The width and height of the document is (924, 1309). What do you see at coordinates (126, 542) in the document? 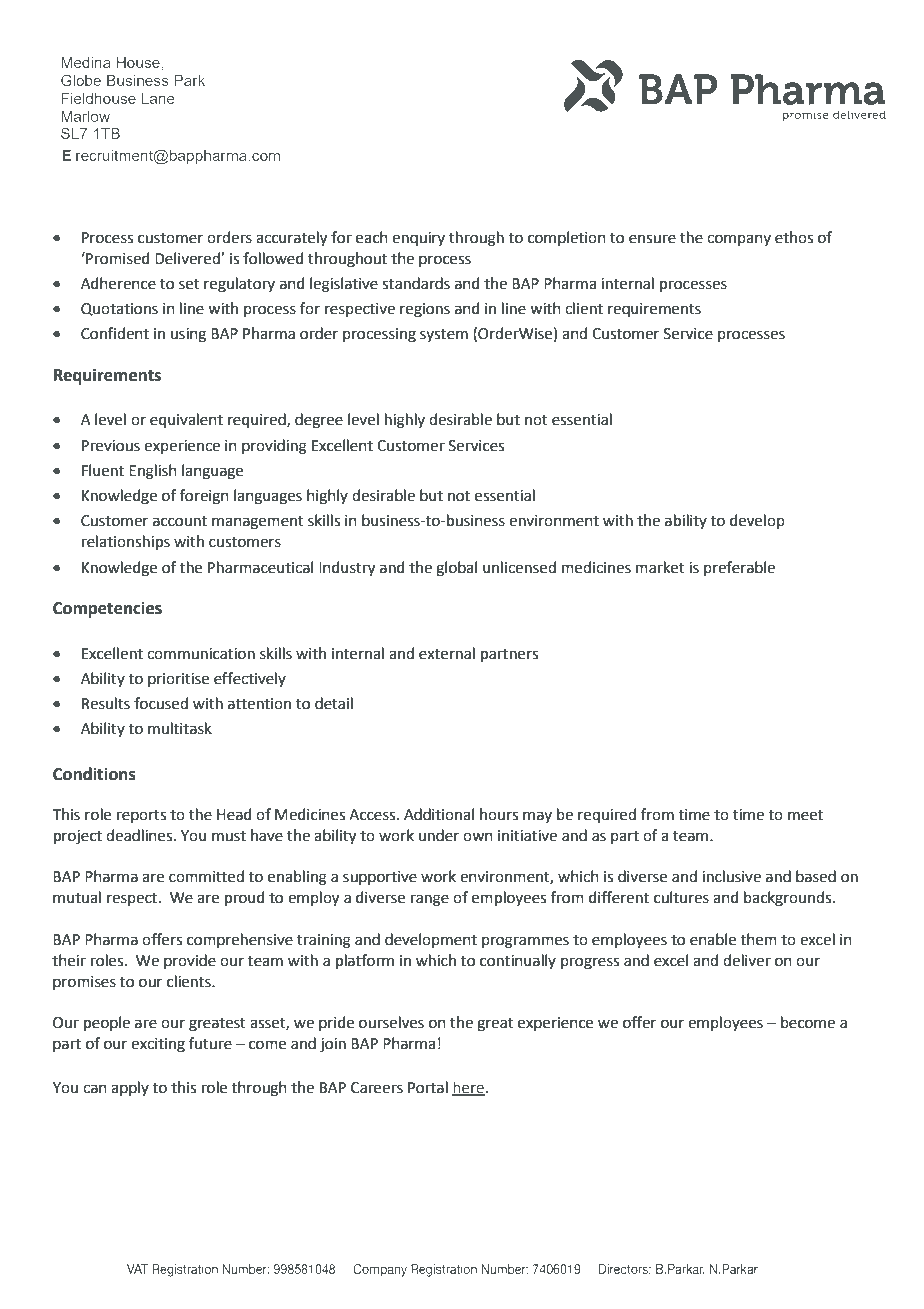
I see `relationships` at bounding box center [126, 542].
